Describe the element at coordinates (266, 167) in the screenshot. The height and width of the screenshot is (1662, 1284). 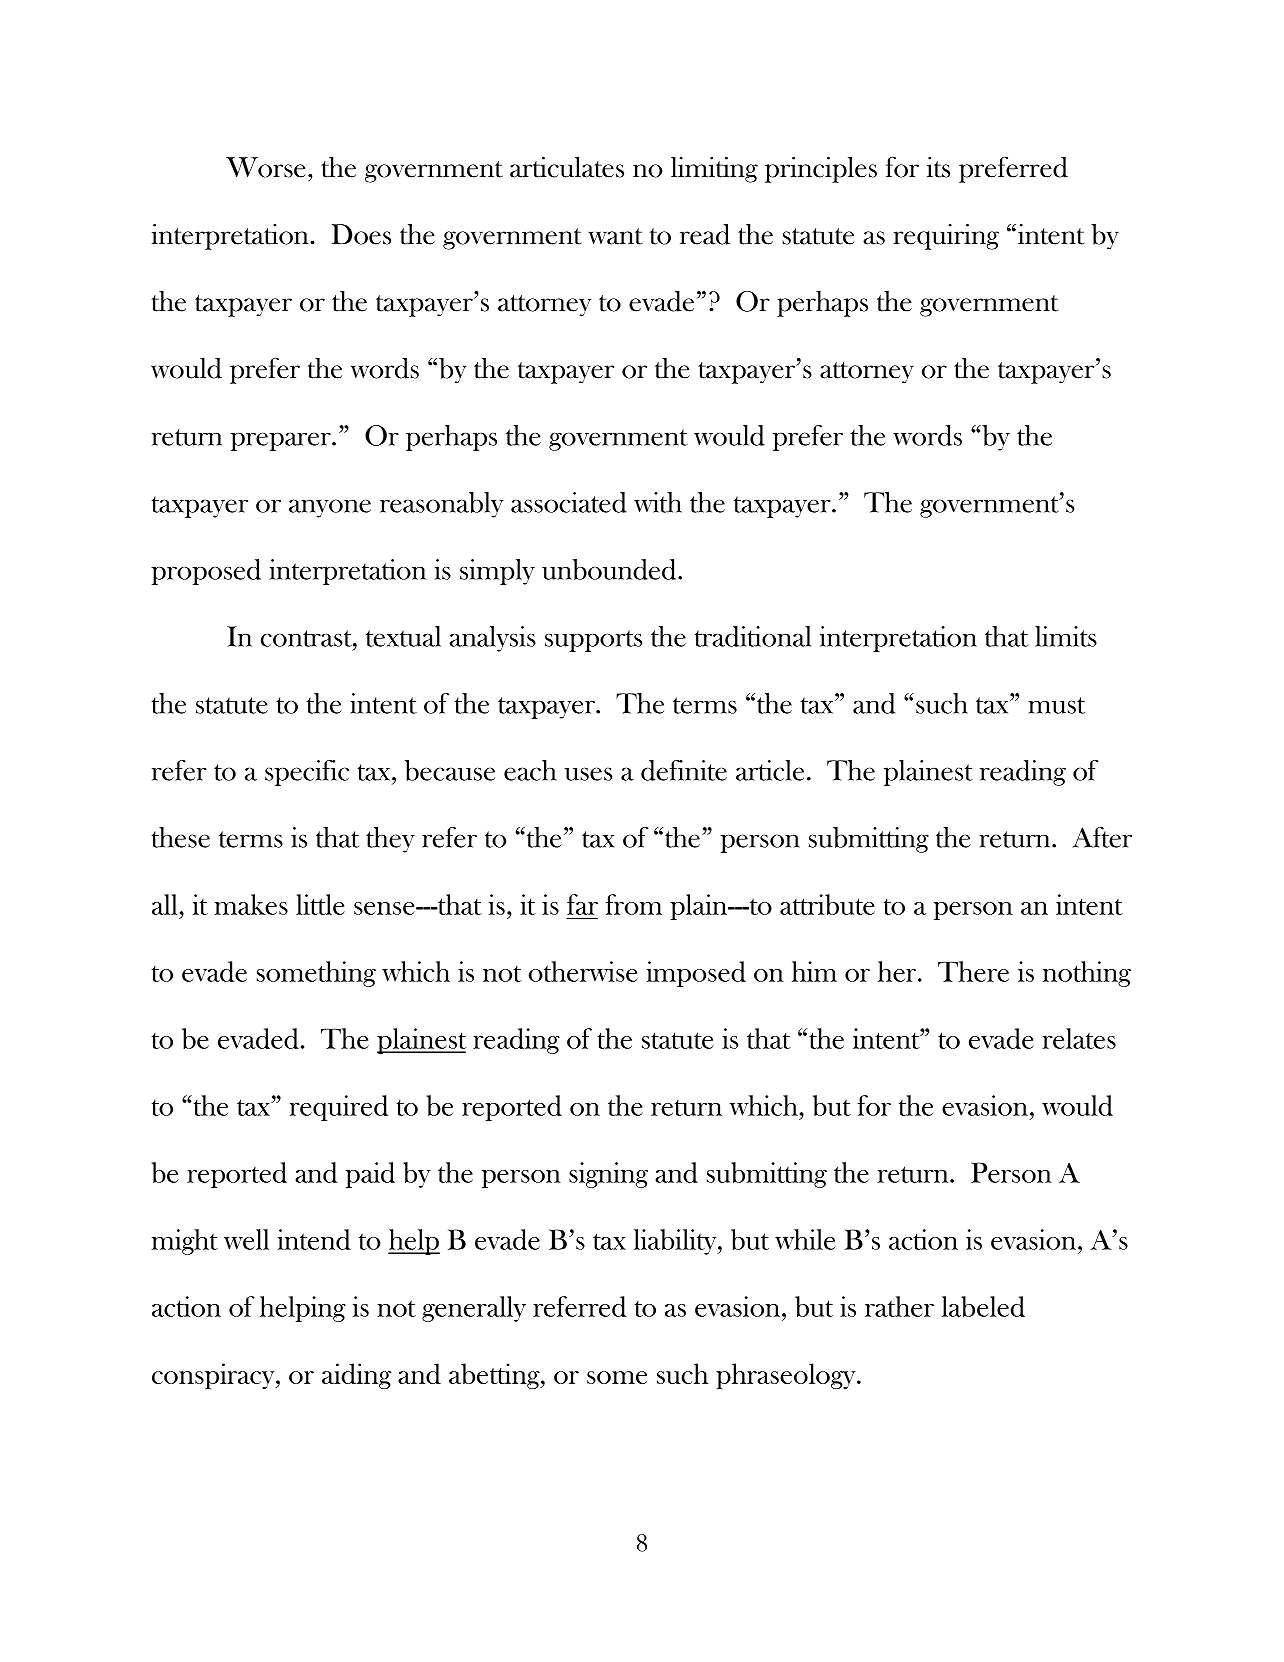
I see `Worse` at that location.
